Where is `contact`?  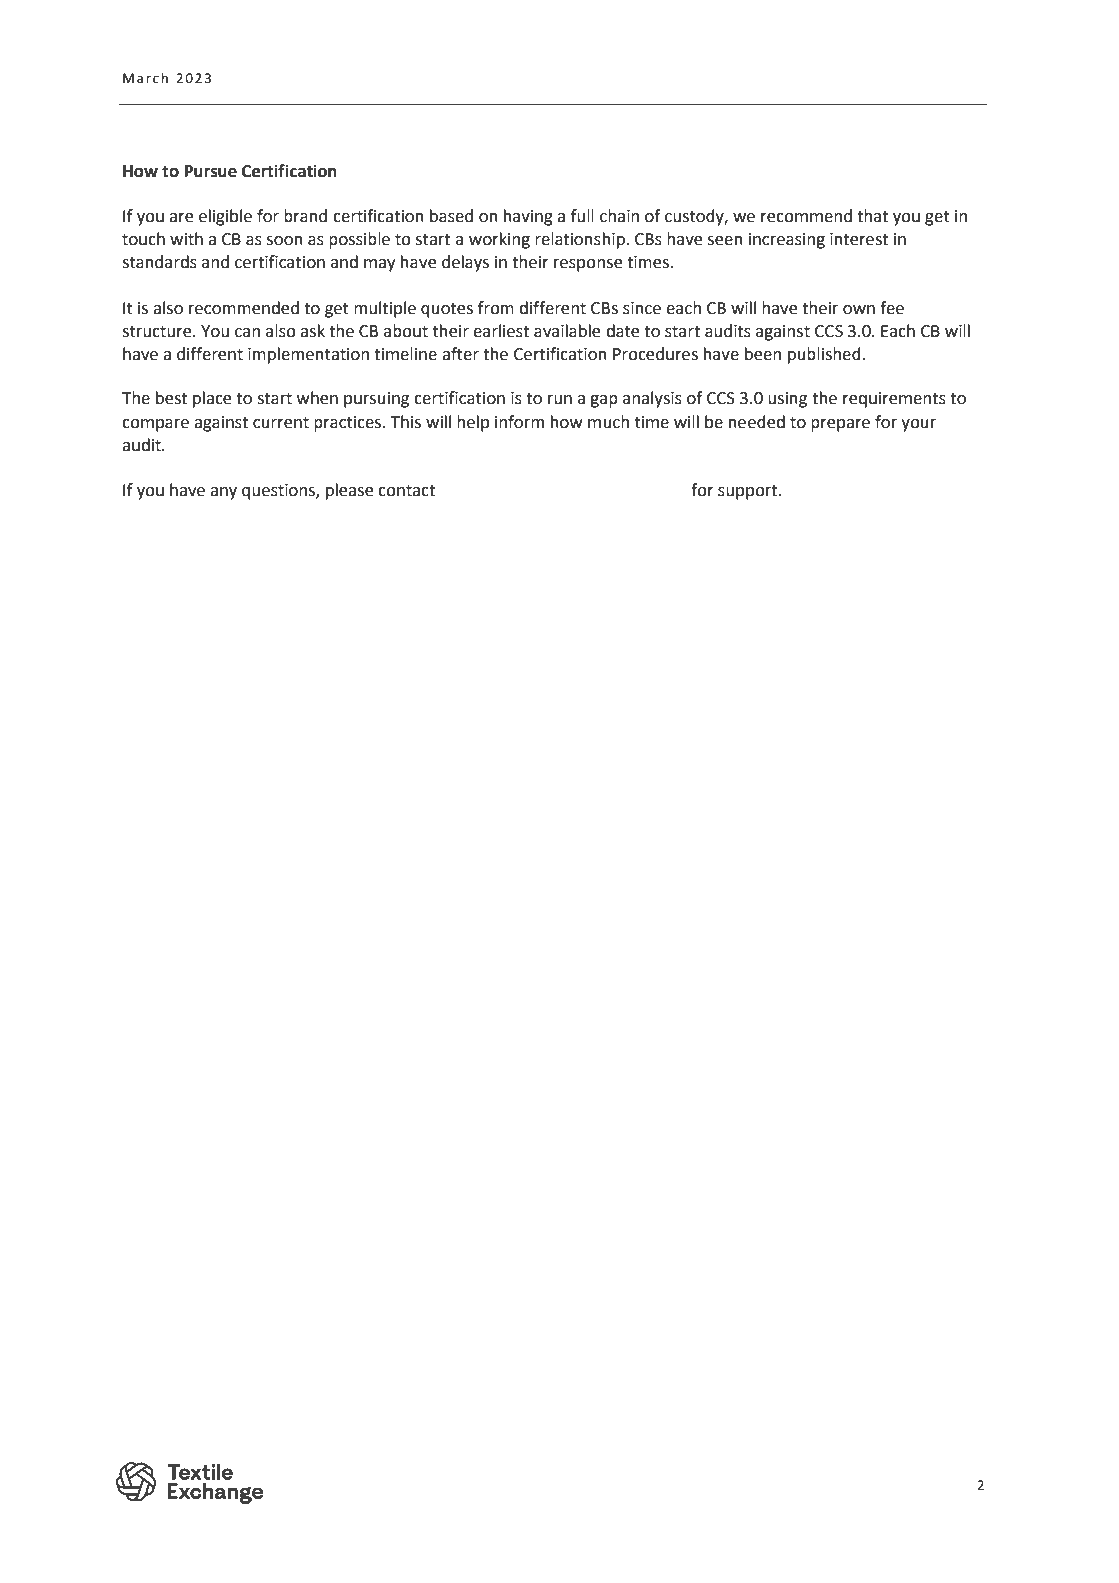 contact is located at coordinates (406, 491).
